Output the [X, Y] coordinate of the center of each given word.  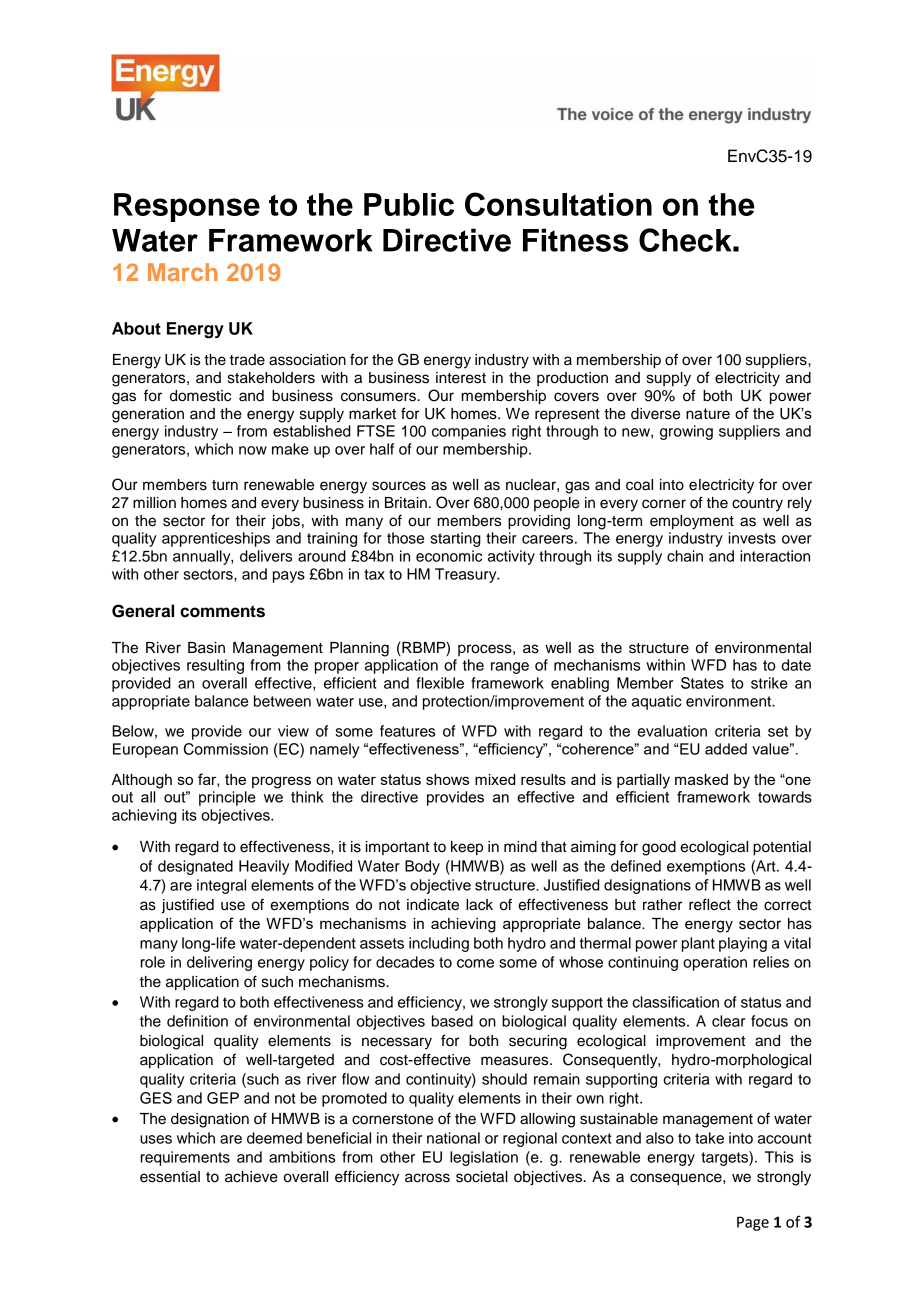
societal [482, 1177]
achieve [251, 1177]
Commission [226, 749]
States [702, 683]
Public [409, 204]
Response [187, 207]
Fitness [576, 240]
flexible [440, 683]
